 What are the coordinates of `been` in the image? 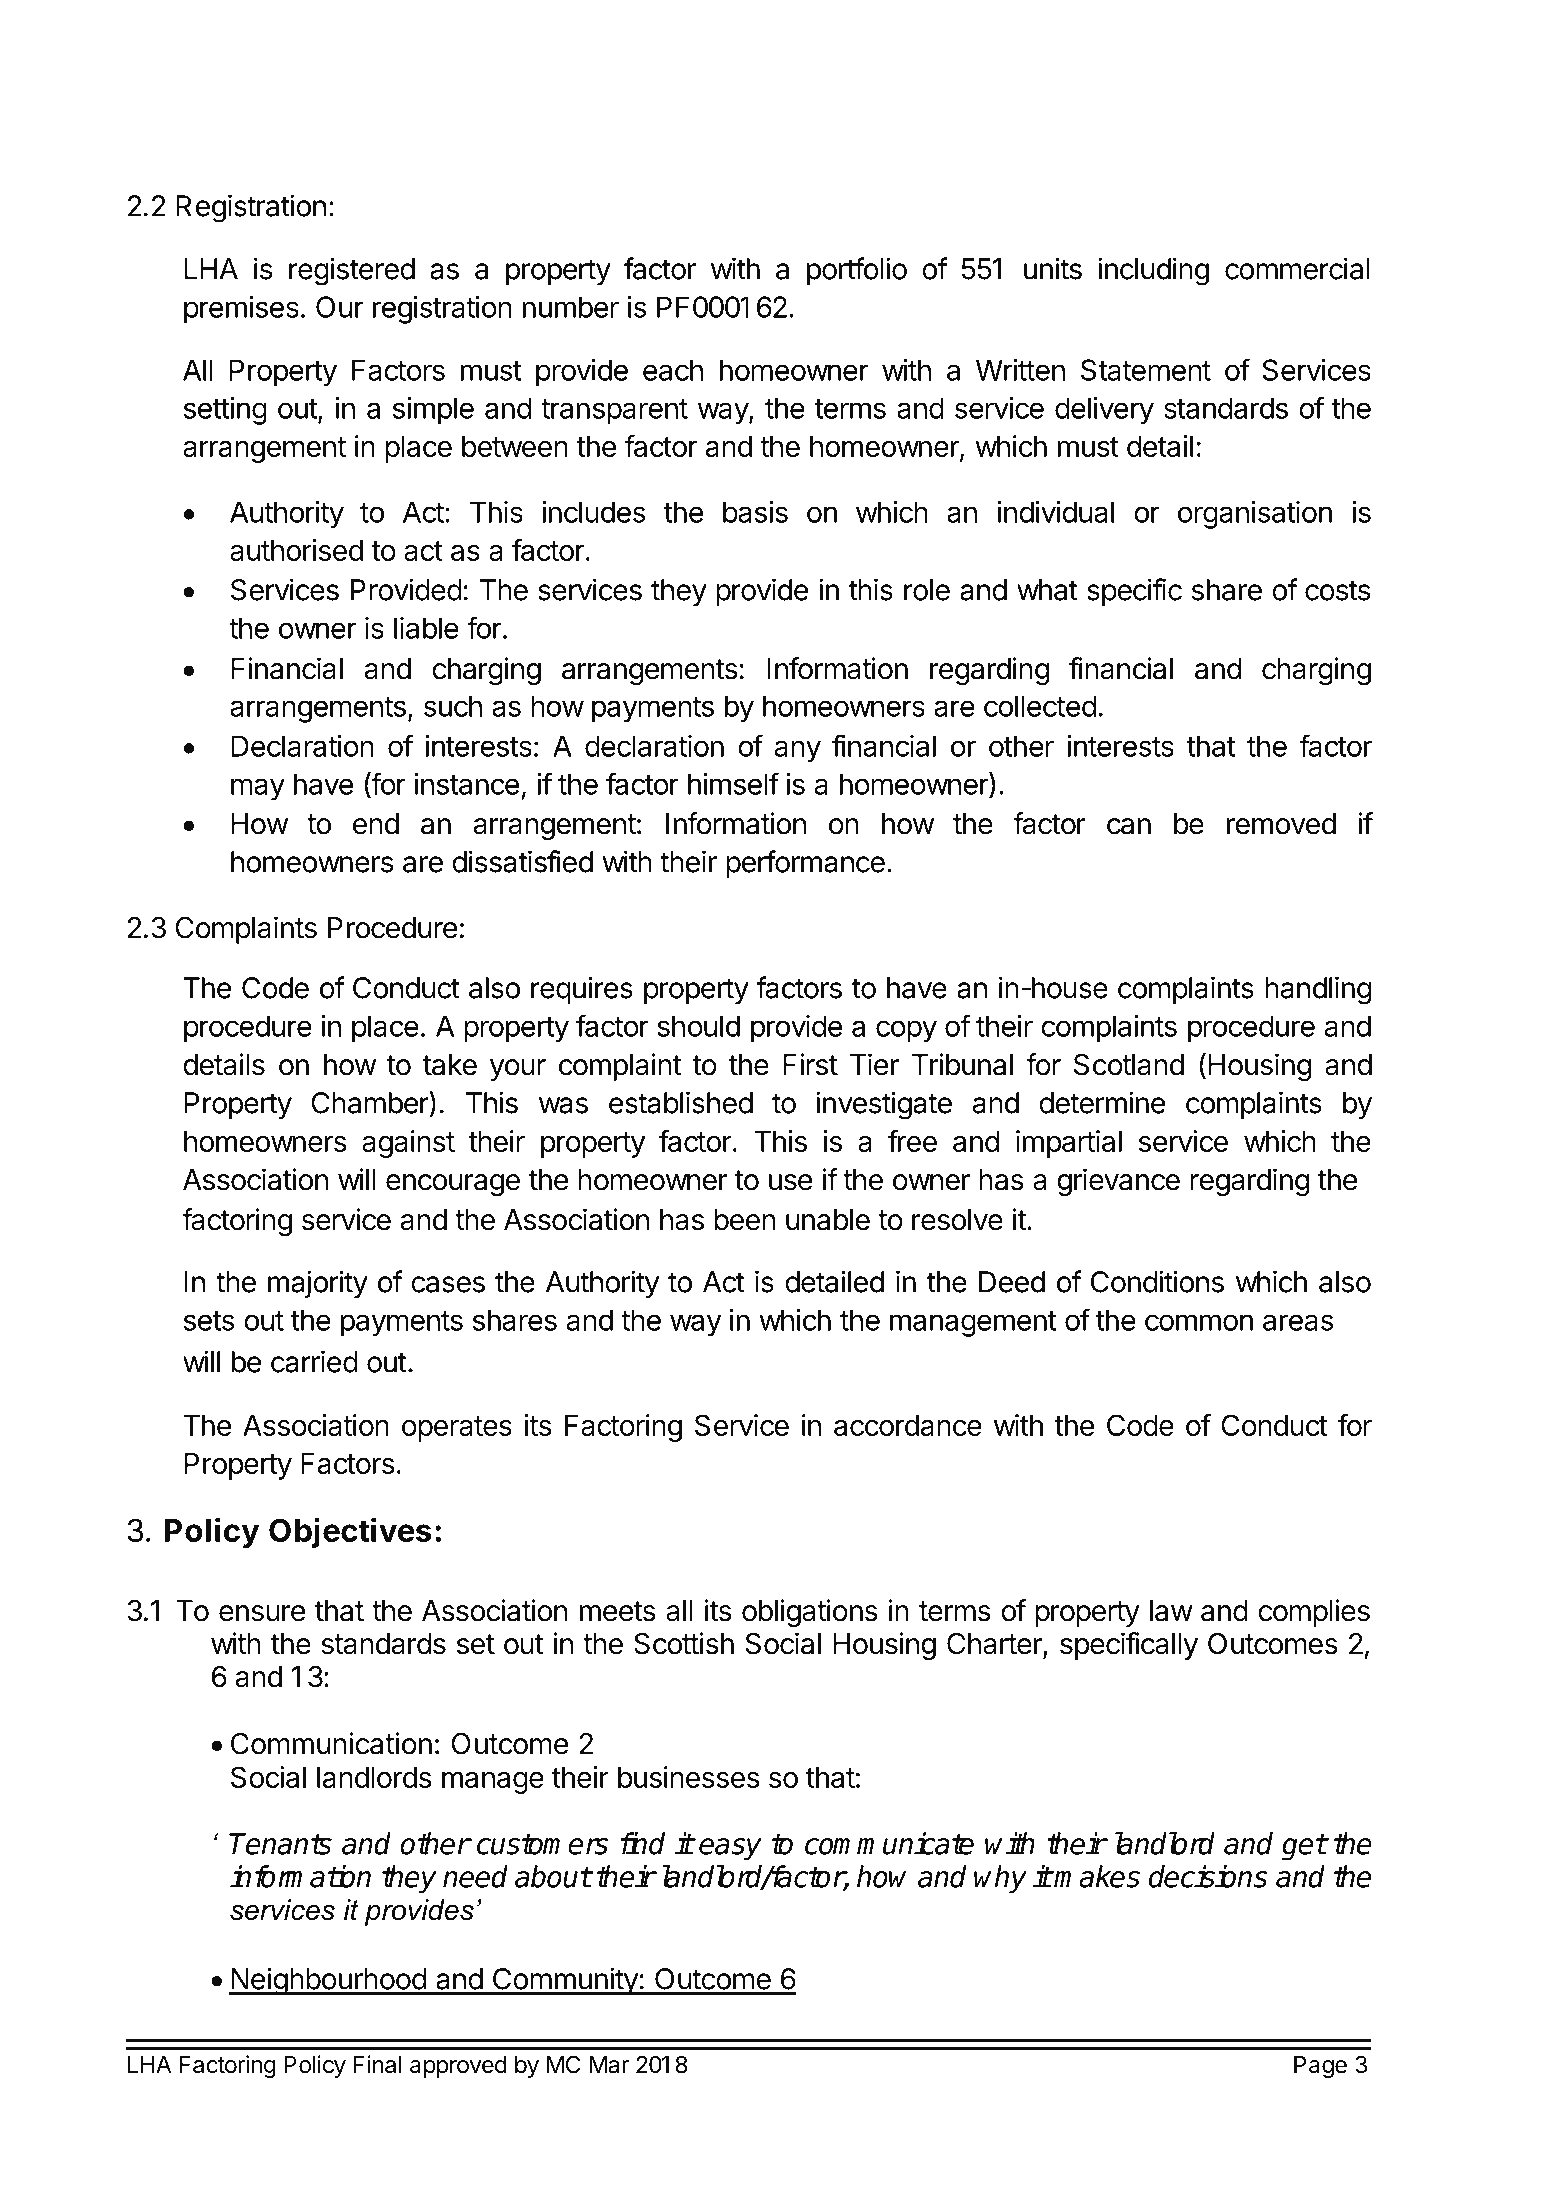 It's located at (745, 1220).
